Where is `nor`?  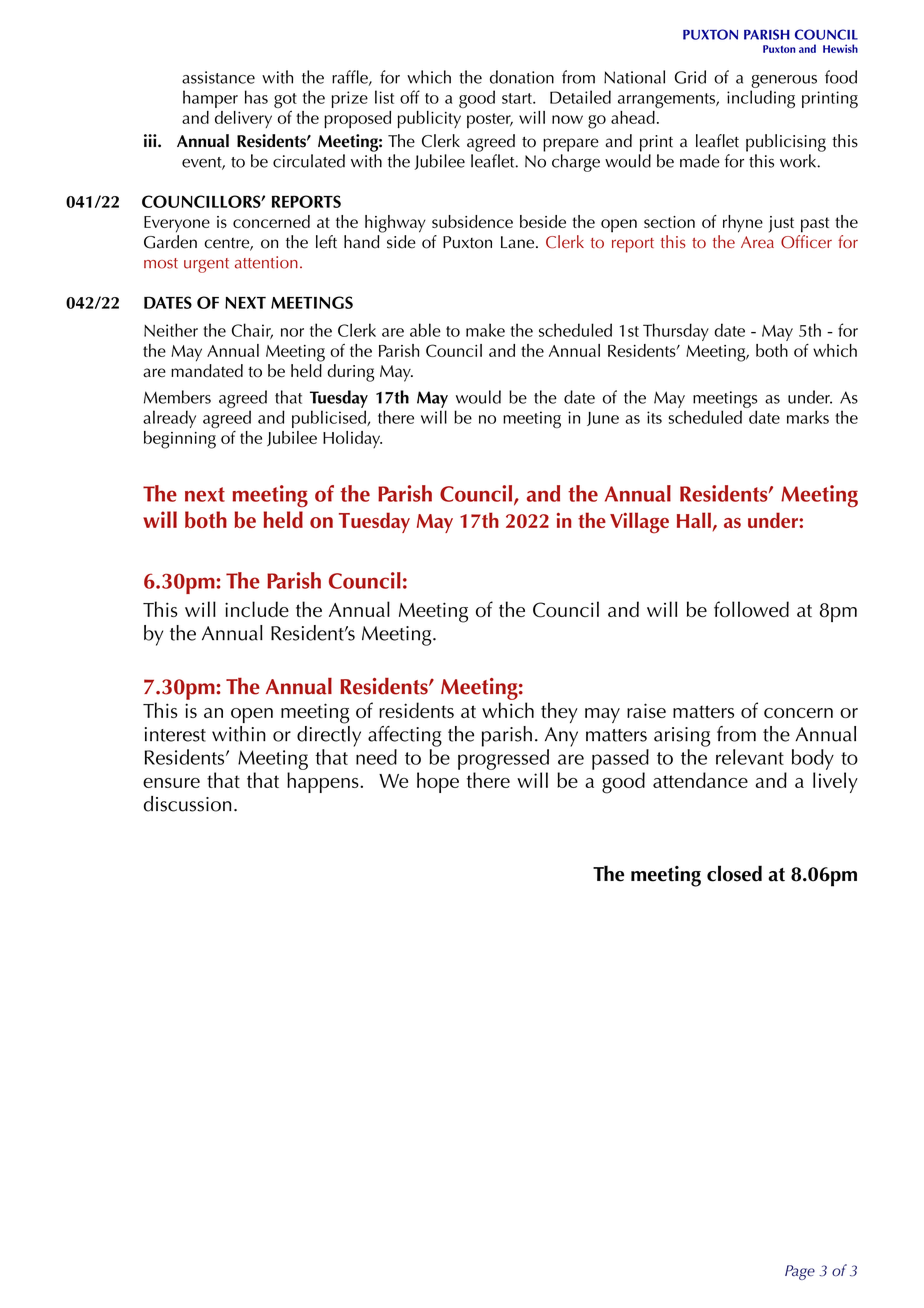
nor is located at coordinates (292, 332).
